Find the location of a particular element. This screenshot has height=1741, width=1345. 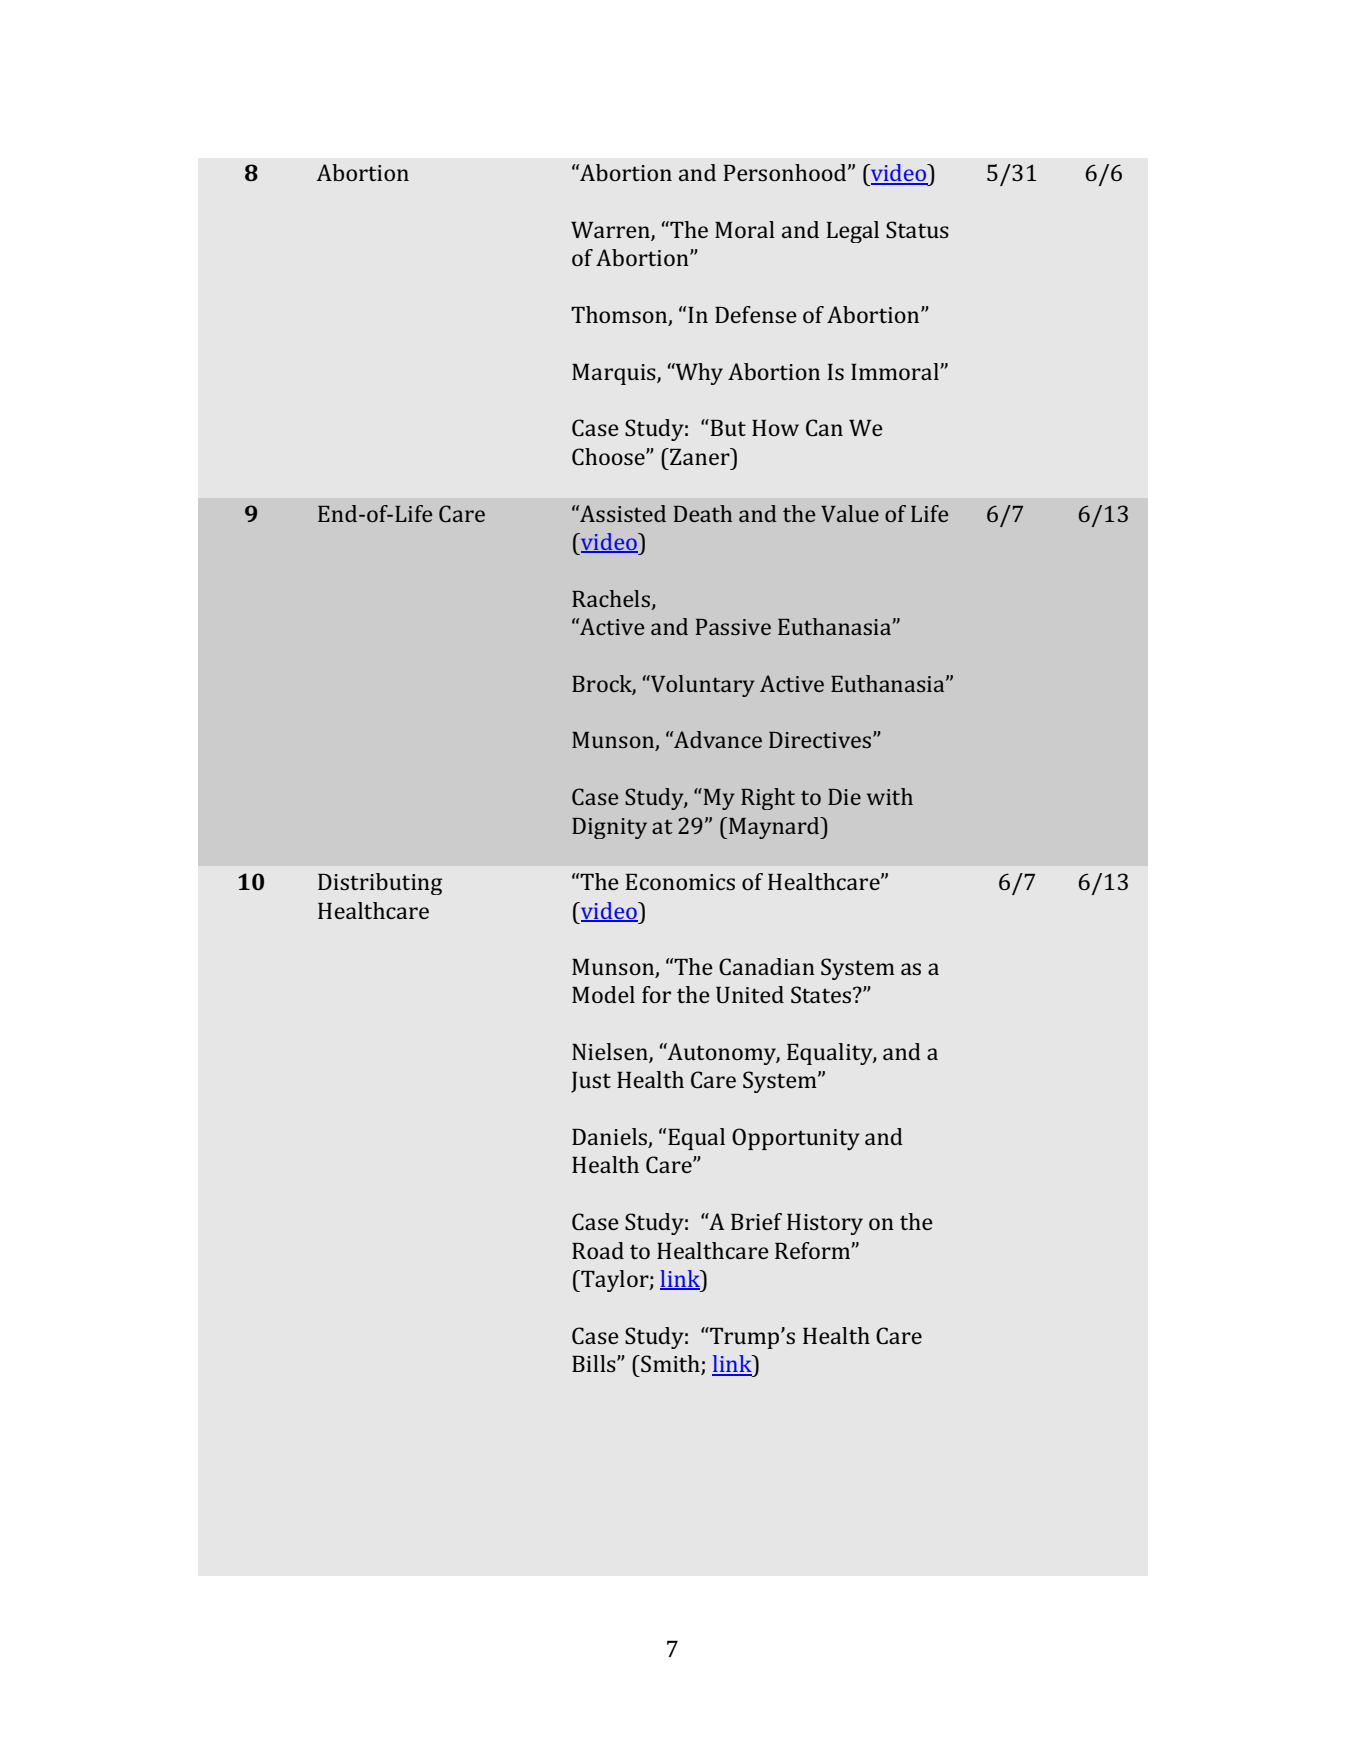

Marquis is located at coordinates (615, 374).
